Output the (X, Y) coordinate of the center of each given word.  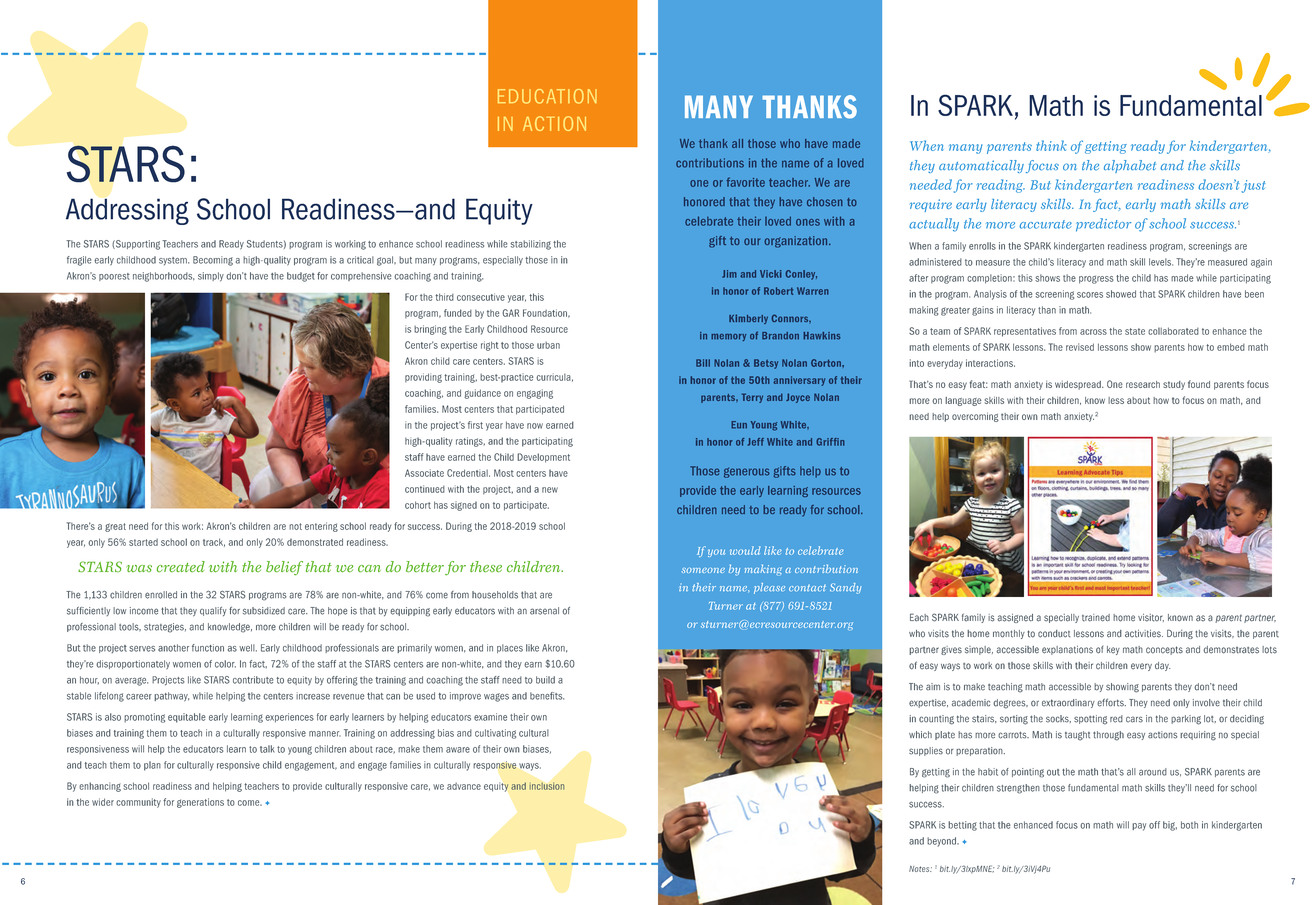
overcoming (975, 417)
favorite (745, 182)
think (1051, 145)
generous (747, 472)
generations (200, 803)
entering (321, 527)
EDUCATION (547, 96)
